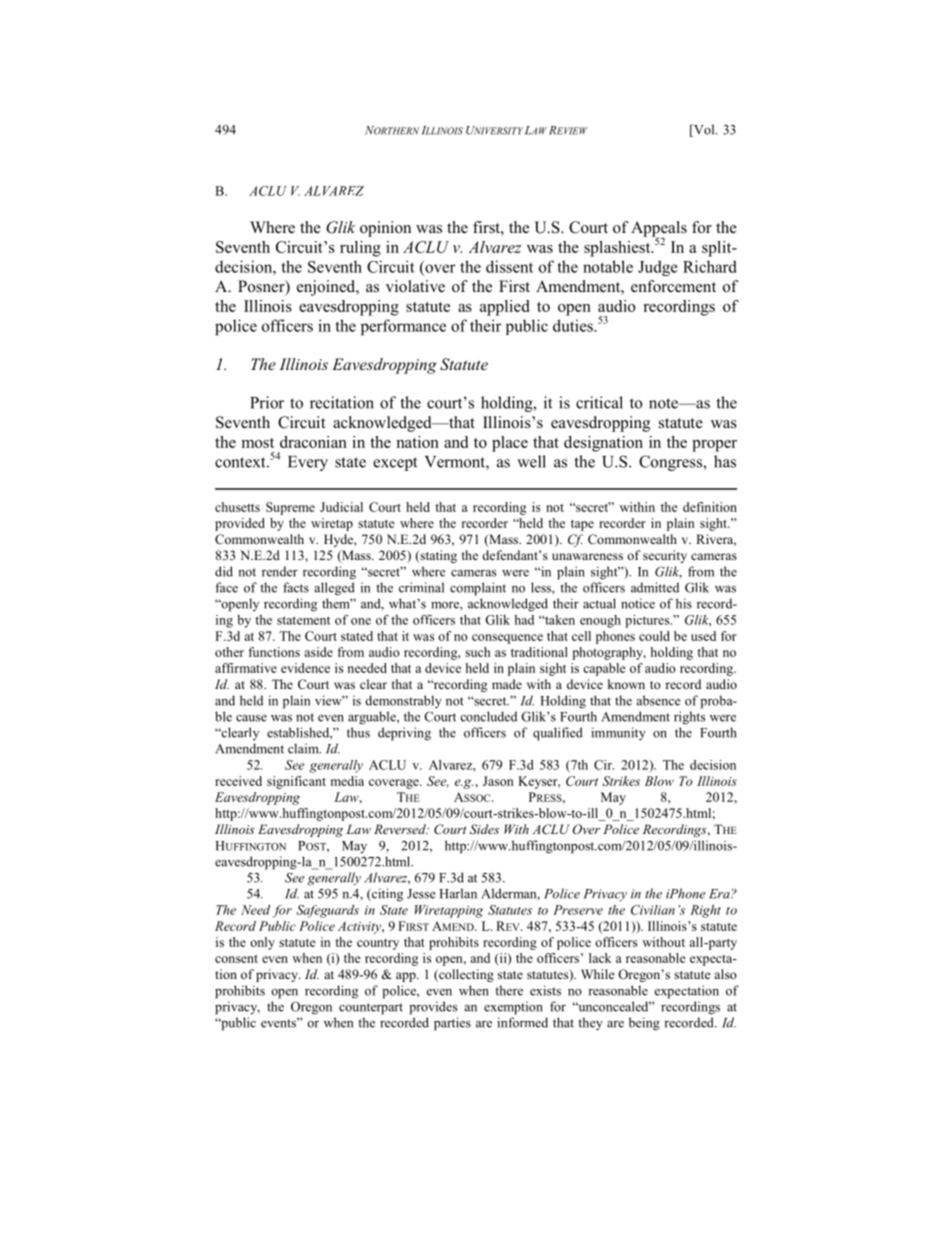 The height and width of the screenshot is (1233, 952). I want to click on well, so click(531, 461).
